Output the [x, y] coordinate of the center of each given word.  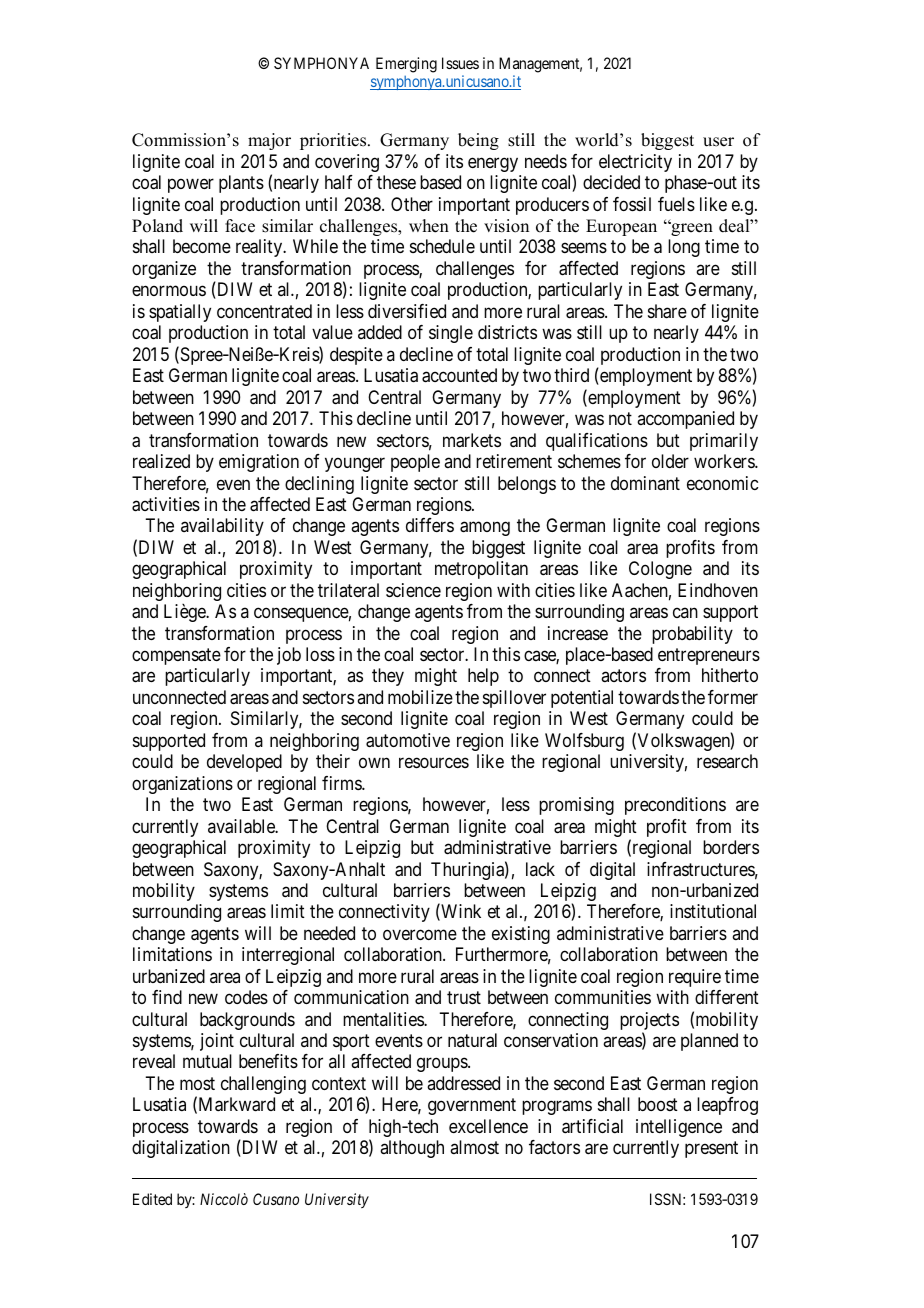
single [451, 334]
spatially [180, 313]
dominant [645, 483]
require [695, 978]
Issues [460, 63]
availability [222, 527]
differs [430, 525]
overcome [420, 934]
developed [244, 763]
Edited [152, 1199]
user [718, 142]
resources [434, 763]
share [667, 311]
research [727, 761]
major [269, 141]
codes [246, 997]
